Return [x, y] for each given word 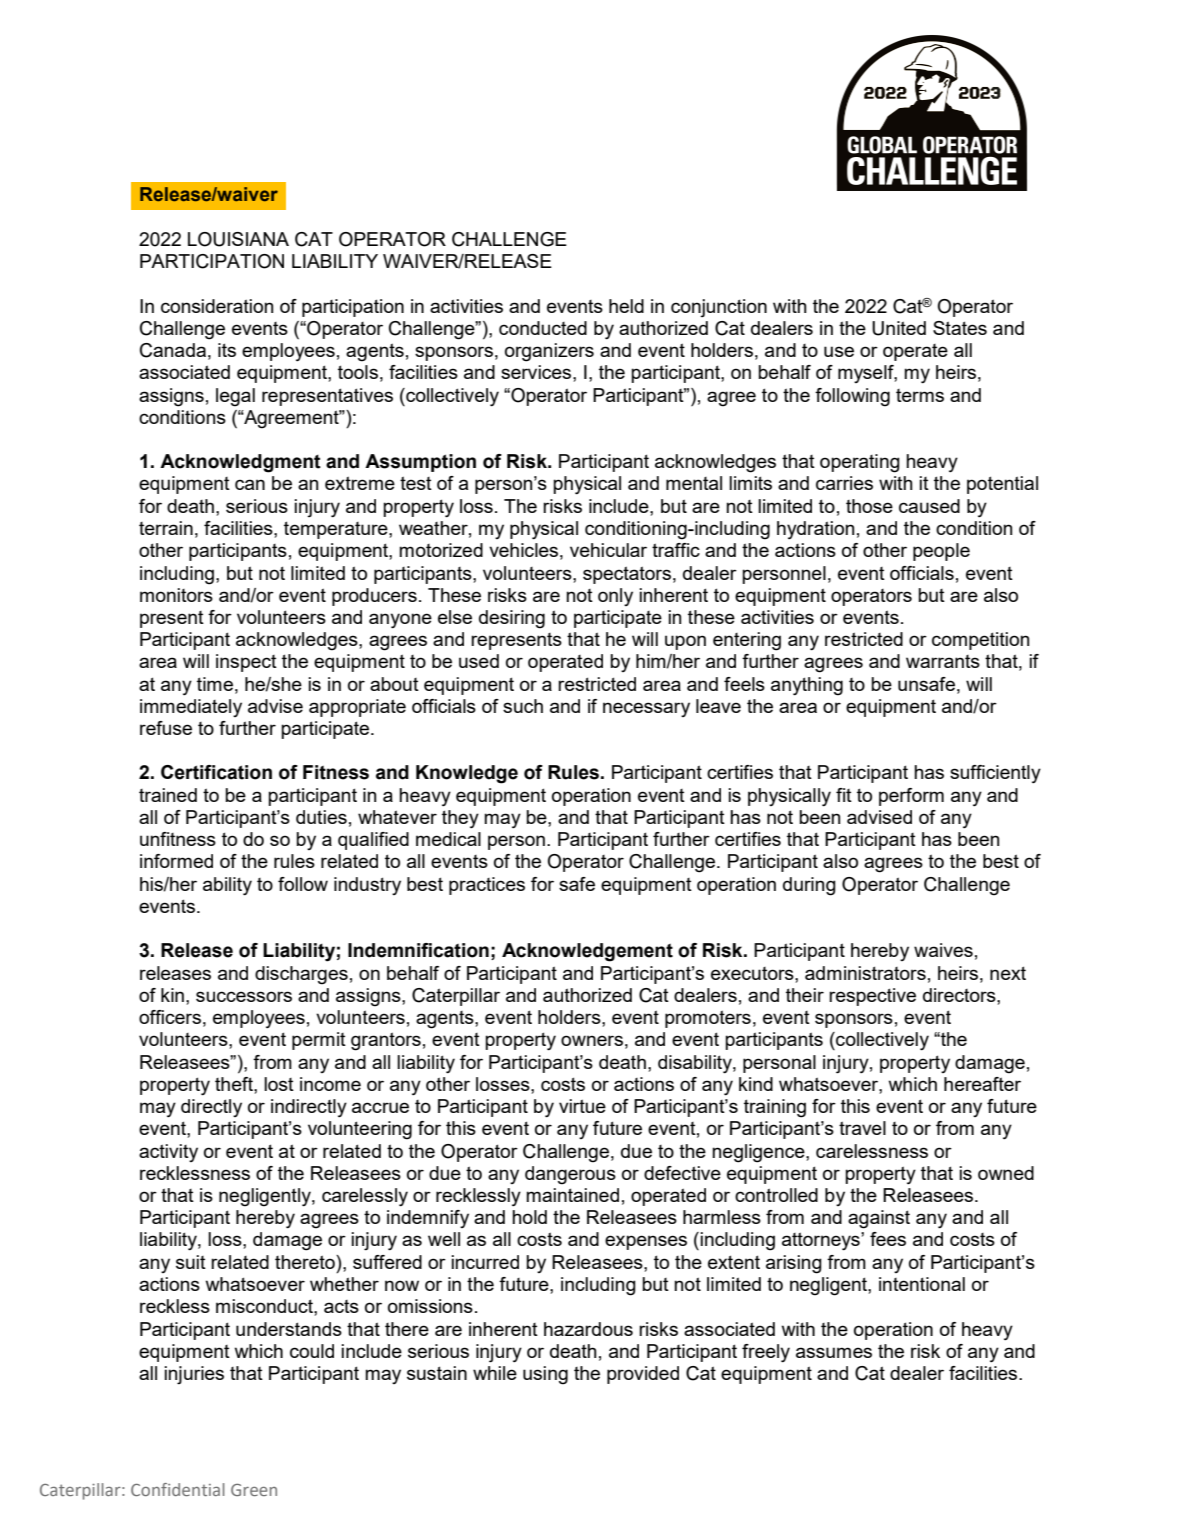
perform [911, 797]
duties [321, 817]
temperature [337, 530]
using [545, 1375]
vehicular [608, 550]
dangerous [570, 1175]
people [941, 552]
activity [168, 1153]
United [899, 328]
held [626, 306]
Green [254, 1490]
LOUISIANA [238, 239]
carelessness [872, 1151]
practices [487, 886]
